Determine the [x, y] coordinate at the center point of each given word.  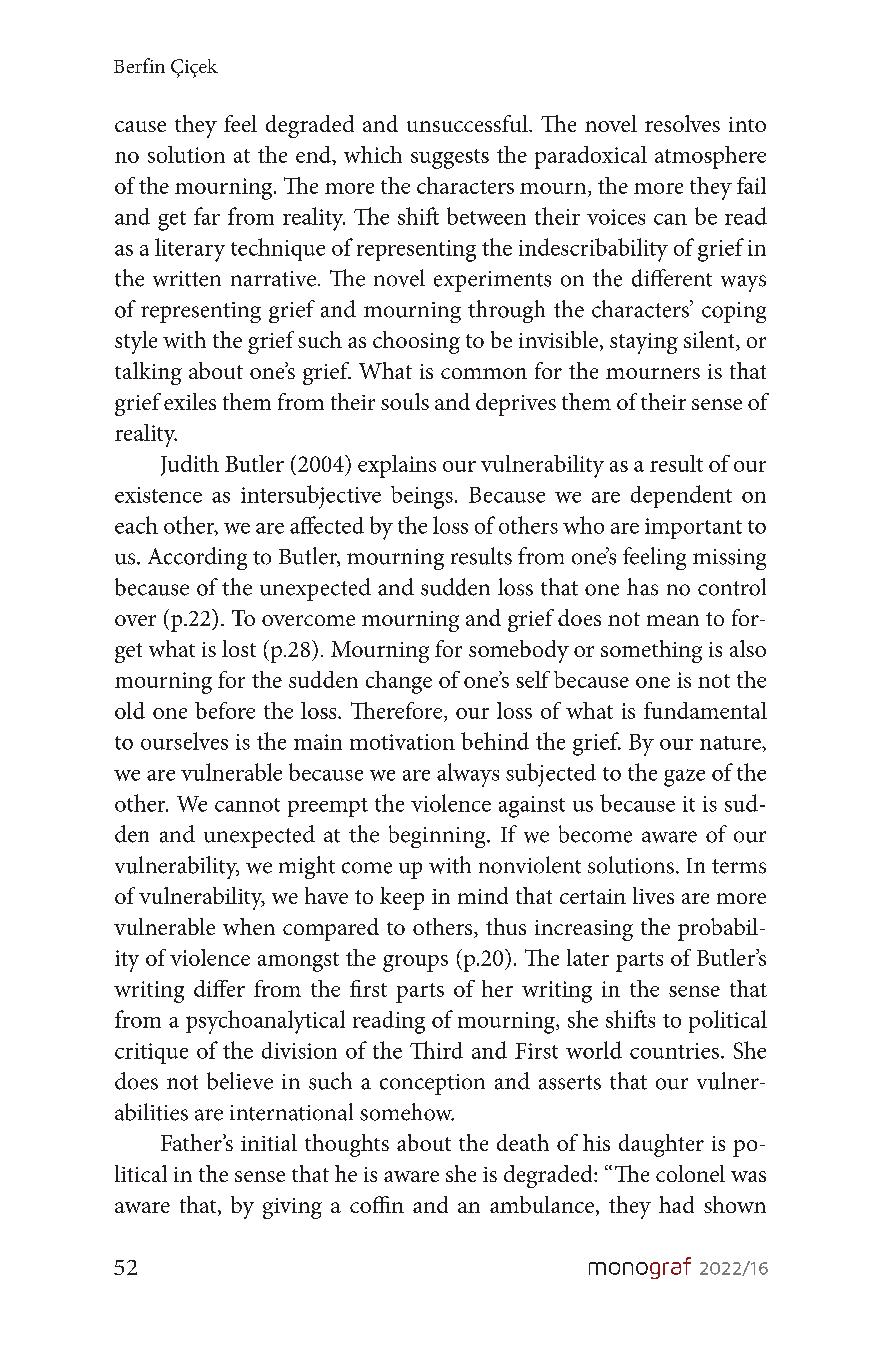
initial [269, 1142]
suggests [450, 159]
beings [422, 497]
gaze [684, 778]
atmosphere [710, 157]
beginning [438, 836]
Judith [190, 465]
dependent [681, 496]
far [207, 216]
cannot [247, 805]
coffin [377, 1204]
